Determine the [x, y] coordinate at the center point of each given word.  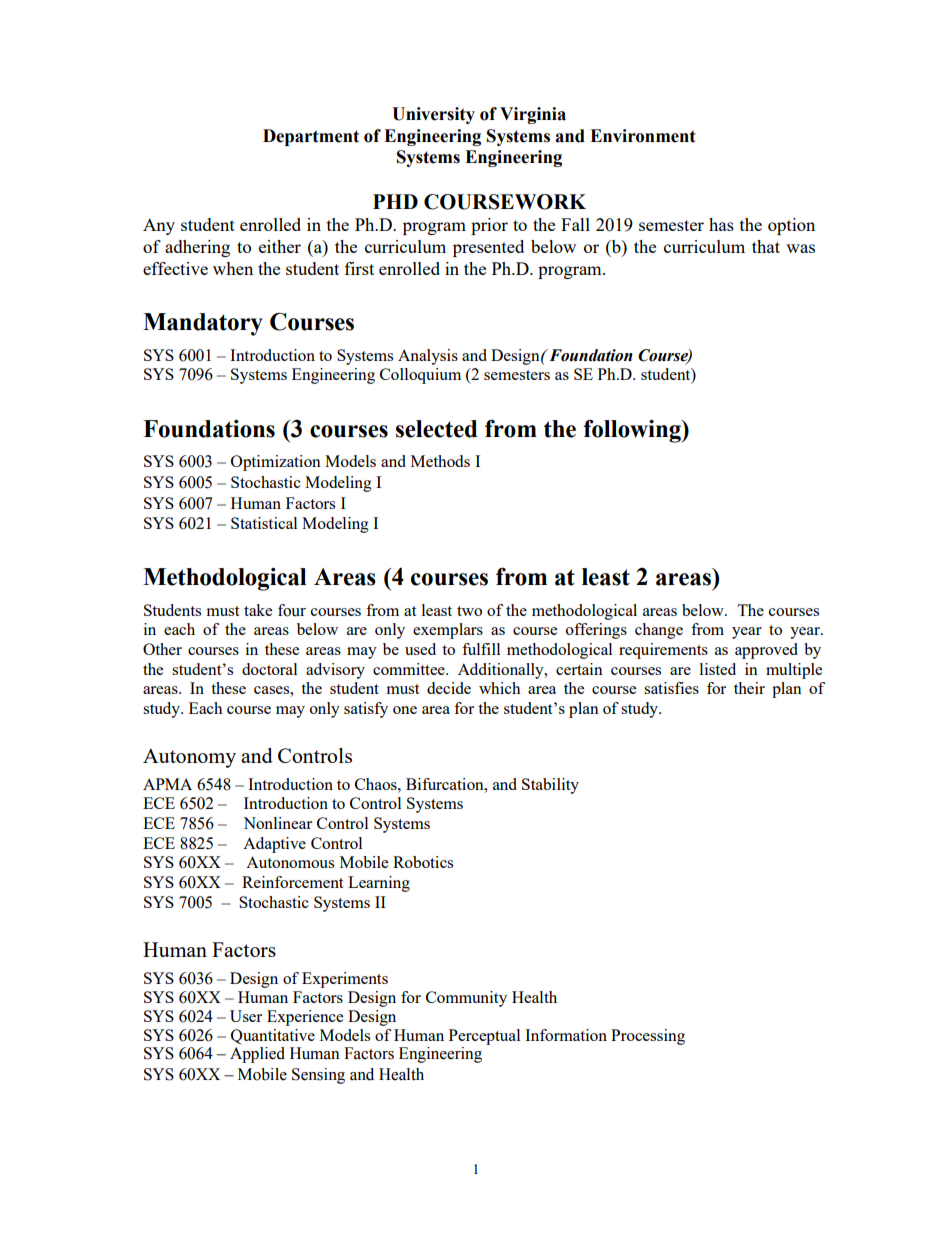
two [469, 611]
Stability [550, 786]
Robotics [423, 862]
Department [311, 137]
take [258, 610]
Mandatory [203, 324]
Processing [648, 1037]
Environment [643, 136]
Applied [257, 1055]
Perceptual [484, 1037]
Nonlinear [277, 823]
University [433, 115]
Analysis [428, 357]
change [659, 631]
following [633, 431]
